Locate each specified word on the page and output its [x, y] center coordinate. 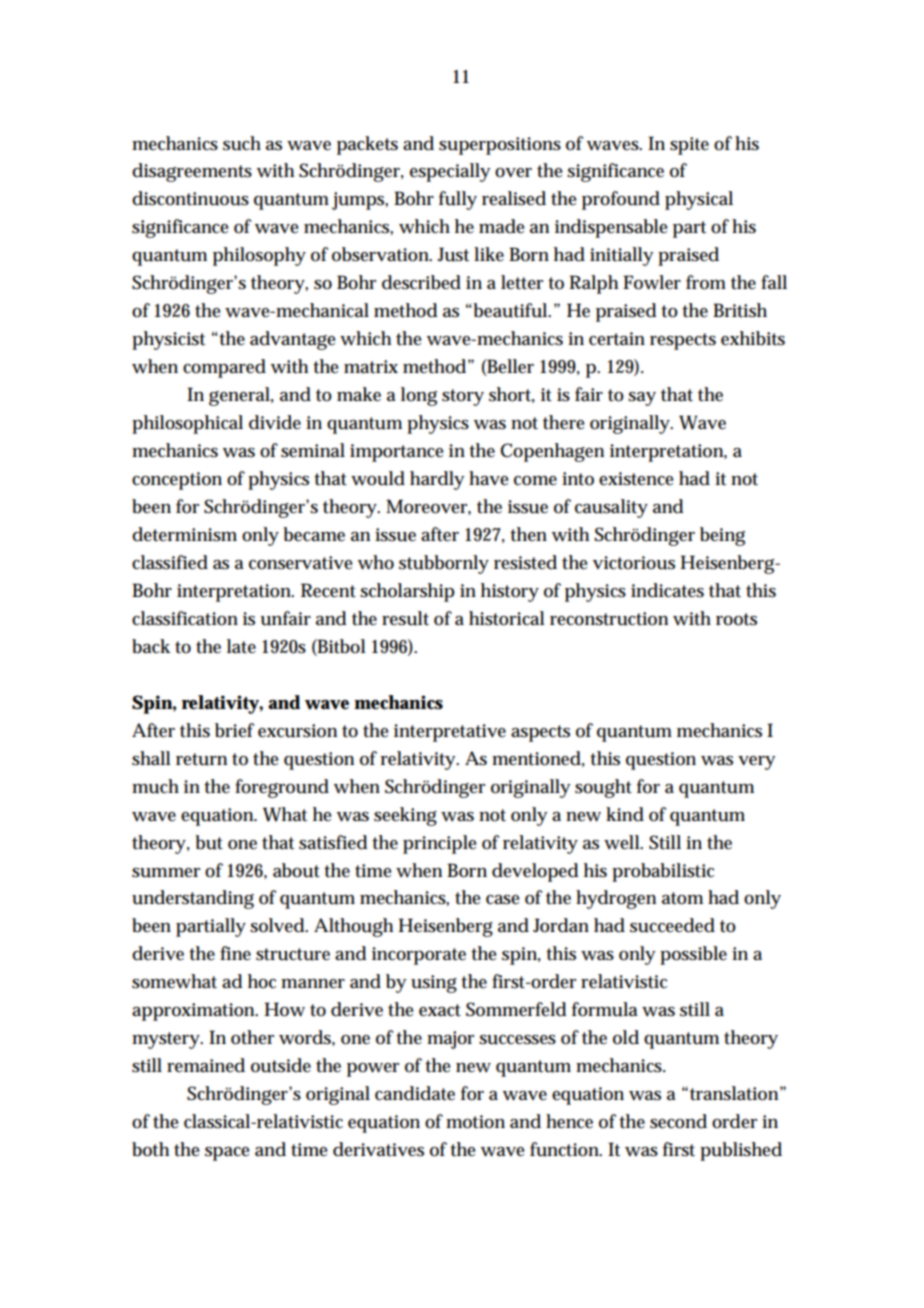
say [642, 399]
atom [682, 898]
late [241, 646]
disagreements [192, 172]
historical [507, 618]
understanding [193, 899]
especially [450, 172]
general [240, 396]
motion [475, 1122]
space [227, 1154]
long [419, 396]
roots [736, 619]
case [503, 900]
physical [699, 200]
